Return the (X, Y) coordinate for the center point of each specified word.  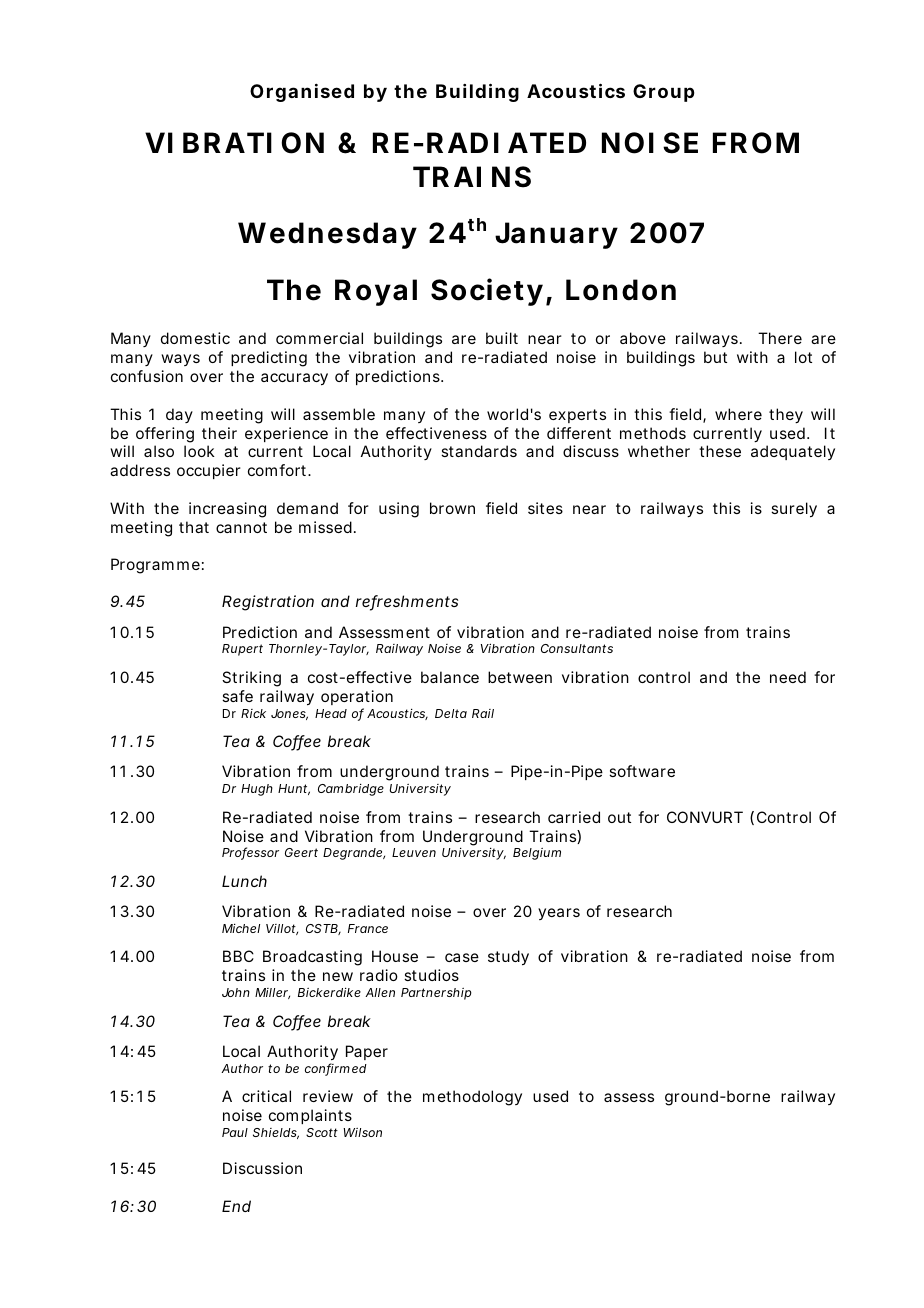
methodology (472, 1098)
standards (479, 451)
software (642, 771)
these (720, 451)
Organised (302, 93)
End (236, 1206)
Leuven (414, 852)
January (556, 235)
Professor (250, 853)
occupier (209, 471)
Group (663, 93)
